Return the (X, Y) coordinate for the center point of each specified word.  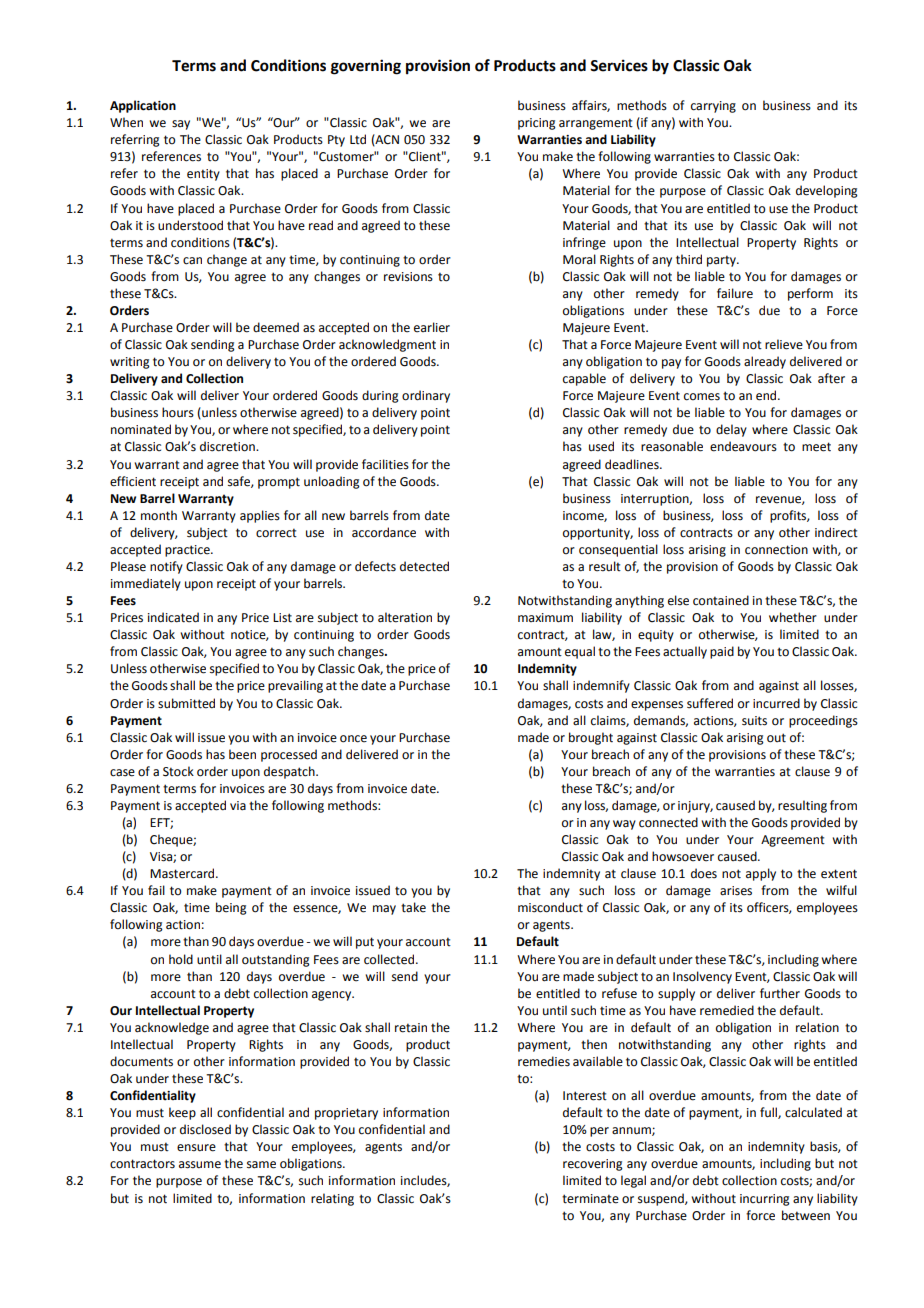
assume (200, 1165)
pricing (537, 124)
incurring (765, 1200)
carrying (713, 107)
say (181, 125)
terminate (590, 1199)
